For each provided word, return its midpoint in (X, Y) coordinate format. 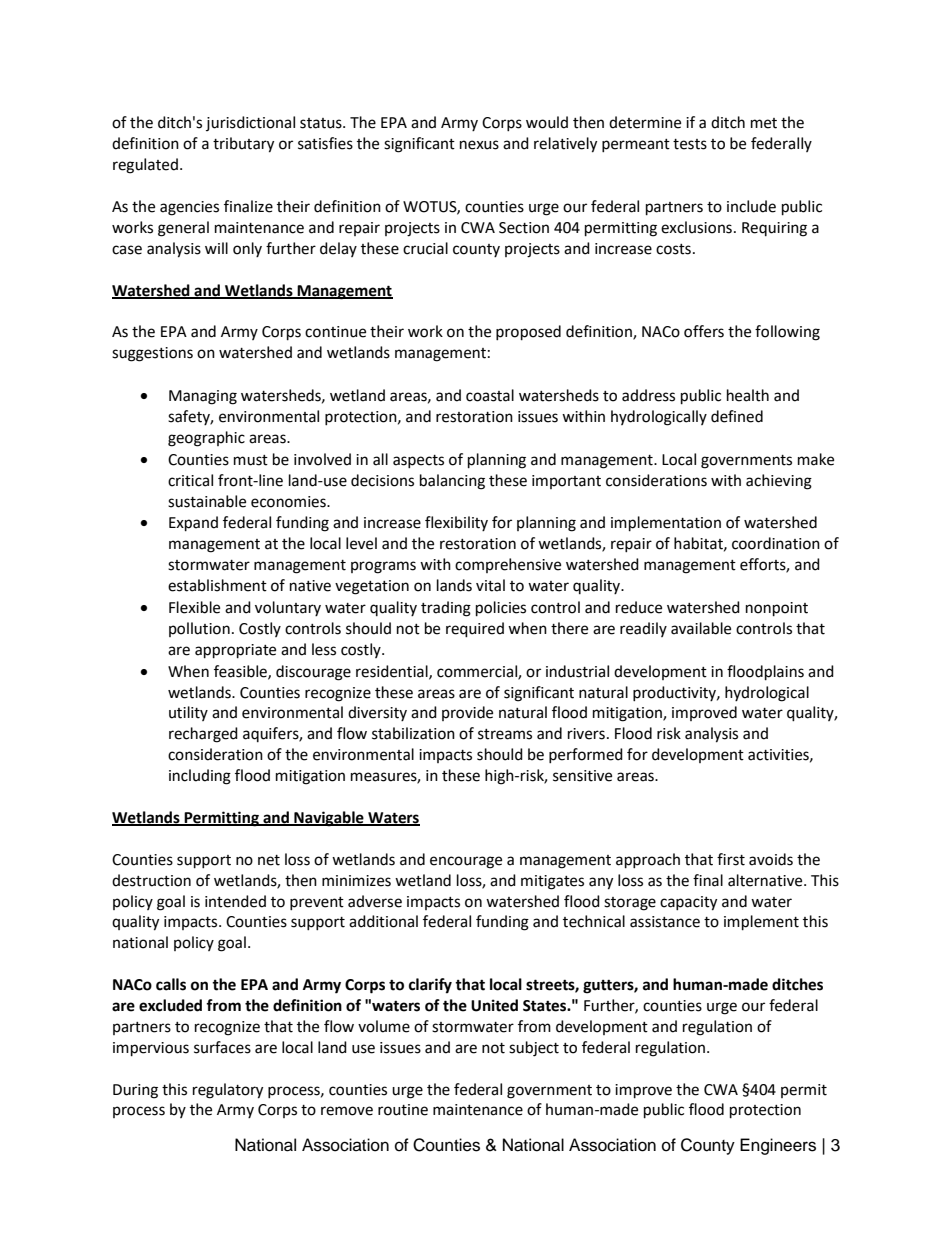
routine (403, 1110)
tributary (243, 145)
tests (690, 144)
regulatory (228, 1091)
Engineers (778, 1146)
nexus (479, 145)
